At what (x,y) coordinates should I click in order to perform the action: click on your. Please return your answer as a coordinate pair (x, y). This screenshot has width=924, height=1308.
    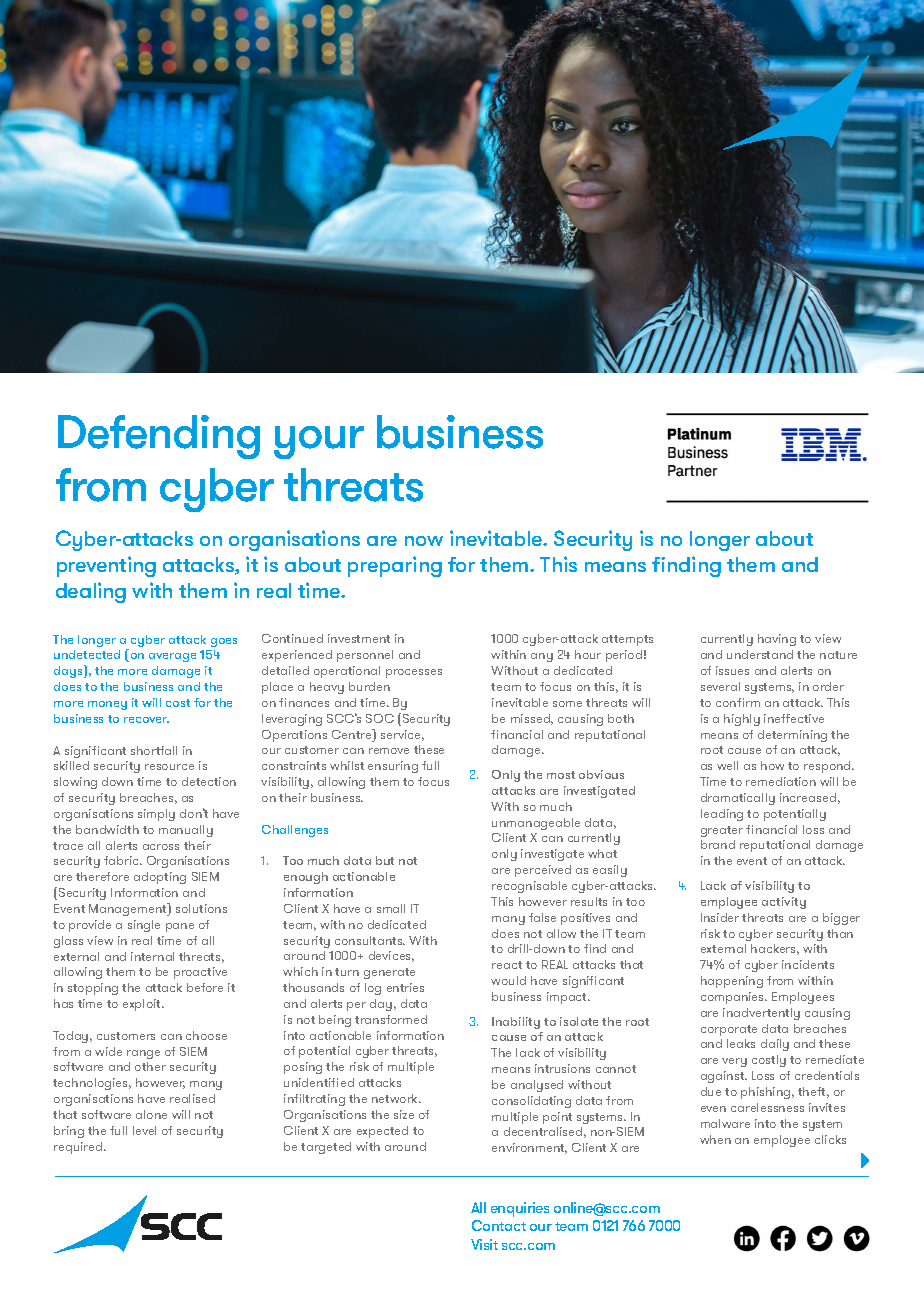
    Looking at the image, I should click on (319, 442).
